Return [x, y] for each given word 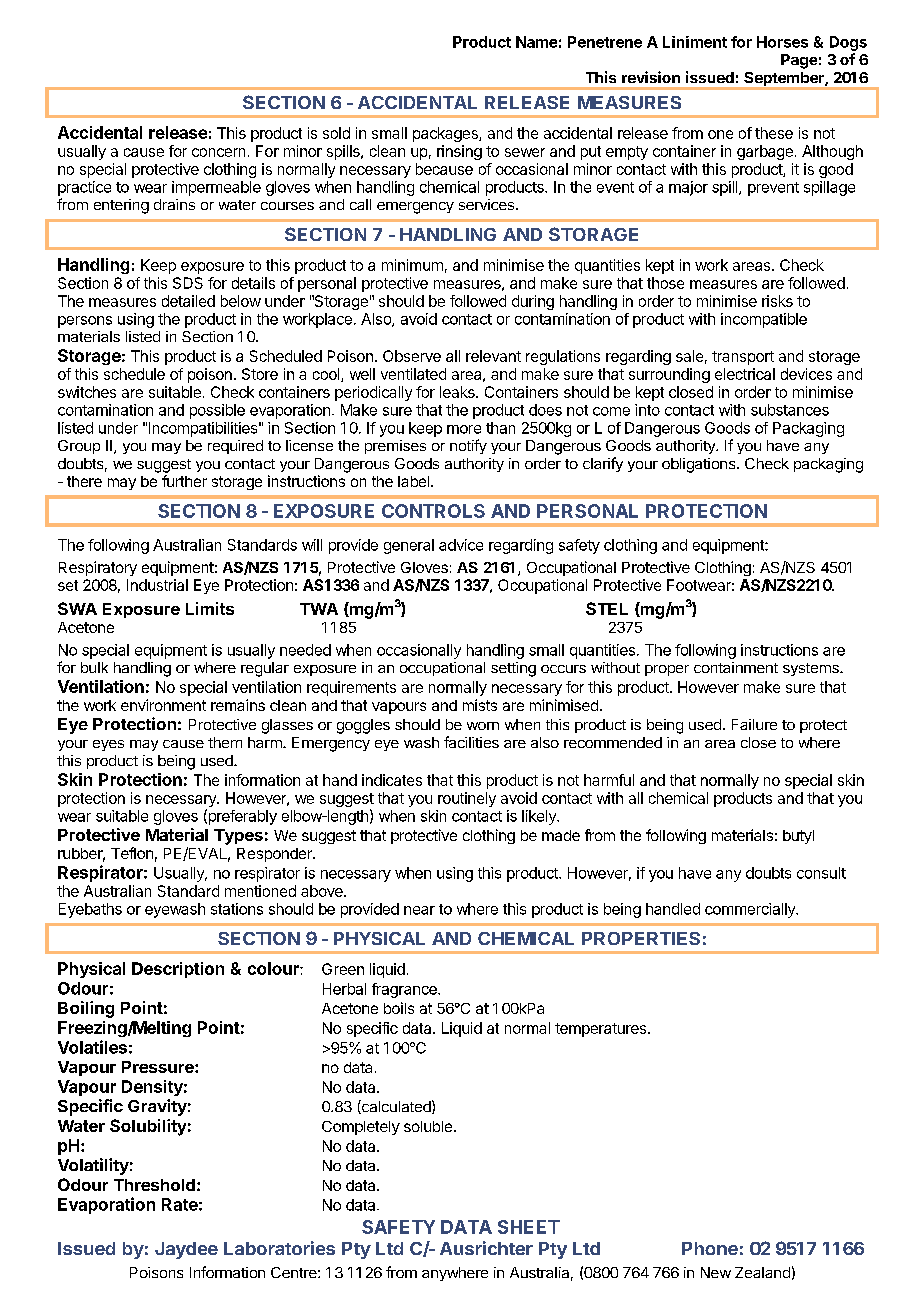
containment [736, 667]
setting [513, 669]
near [419, 910]
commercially [751, 910]
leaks [458, 392]
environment [163, 705]
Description [178, 970]
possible [217, 411]
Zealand [762, 1272]
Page [799, 61]
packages [446, 134]
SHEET [529, 1227]
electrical [745, 374]
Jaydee [186, 1250]
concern [218, 152]
